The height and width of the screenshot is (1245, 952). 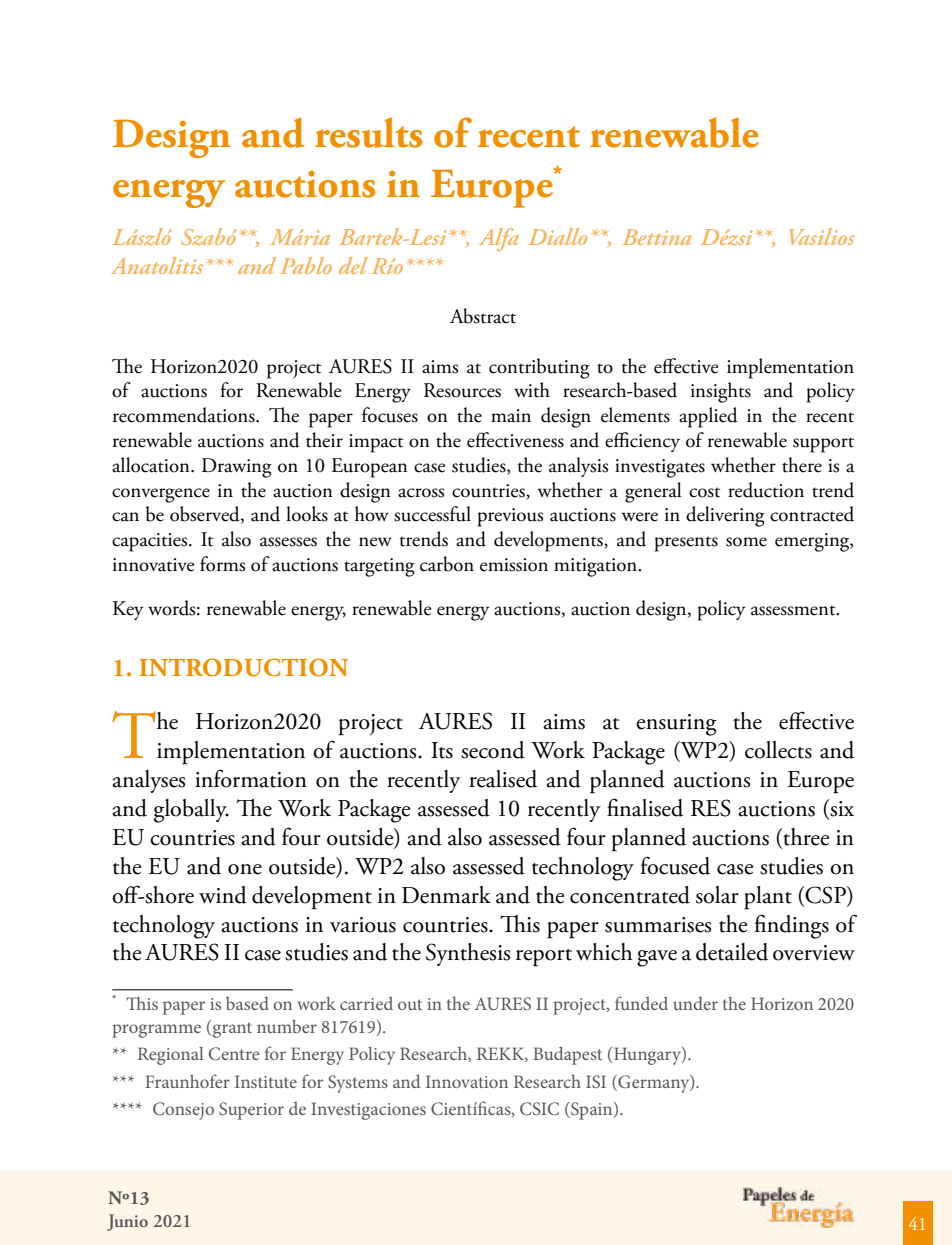 I want to click on Synthesis, so click(x=468, y=954).
